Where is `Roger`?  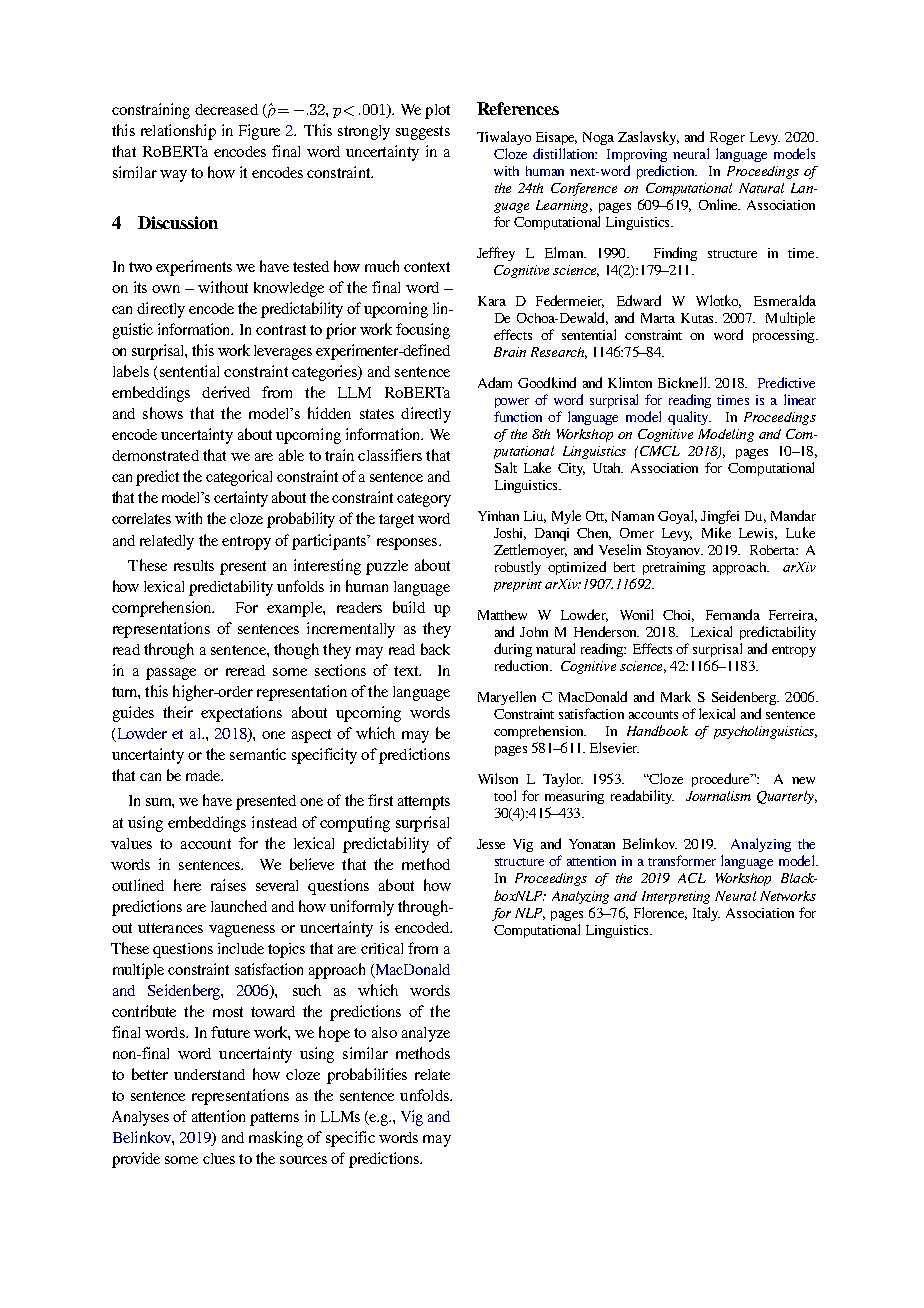
Roger is located at coordinates (727, 138).
